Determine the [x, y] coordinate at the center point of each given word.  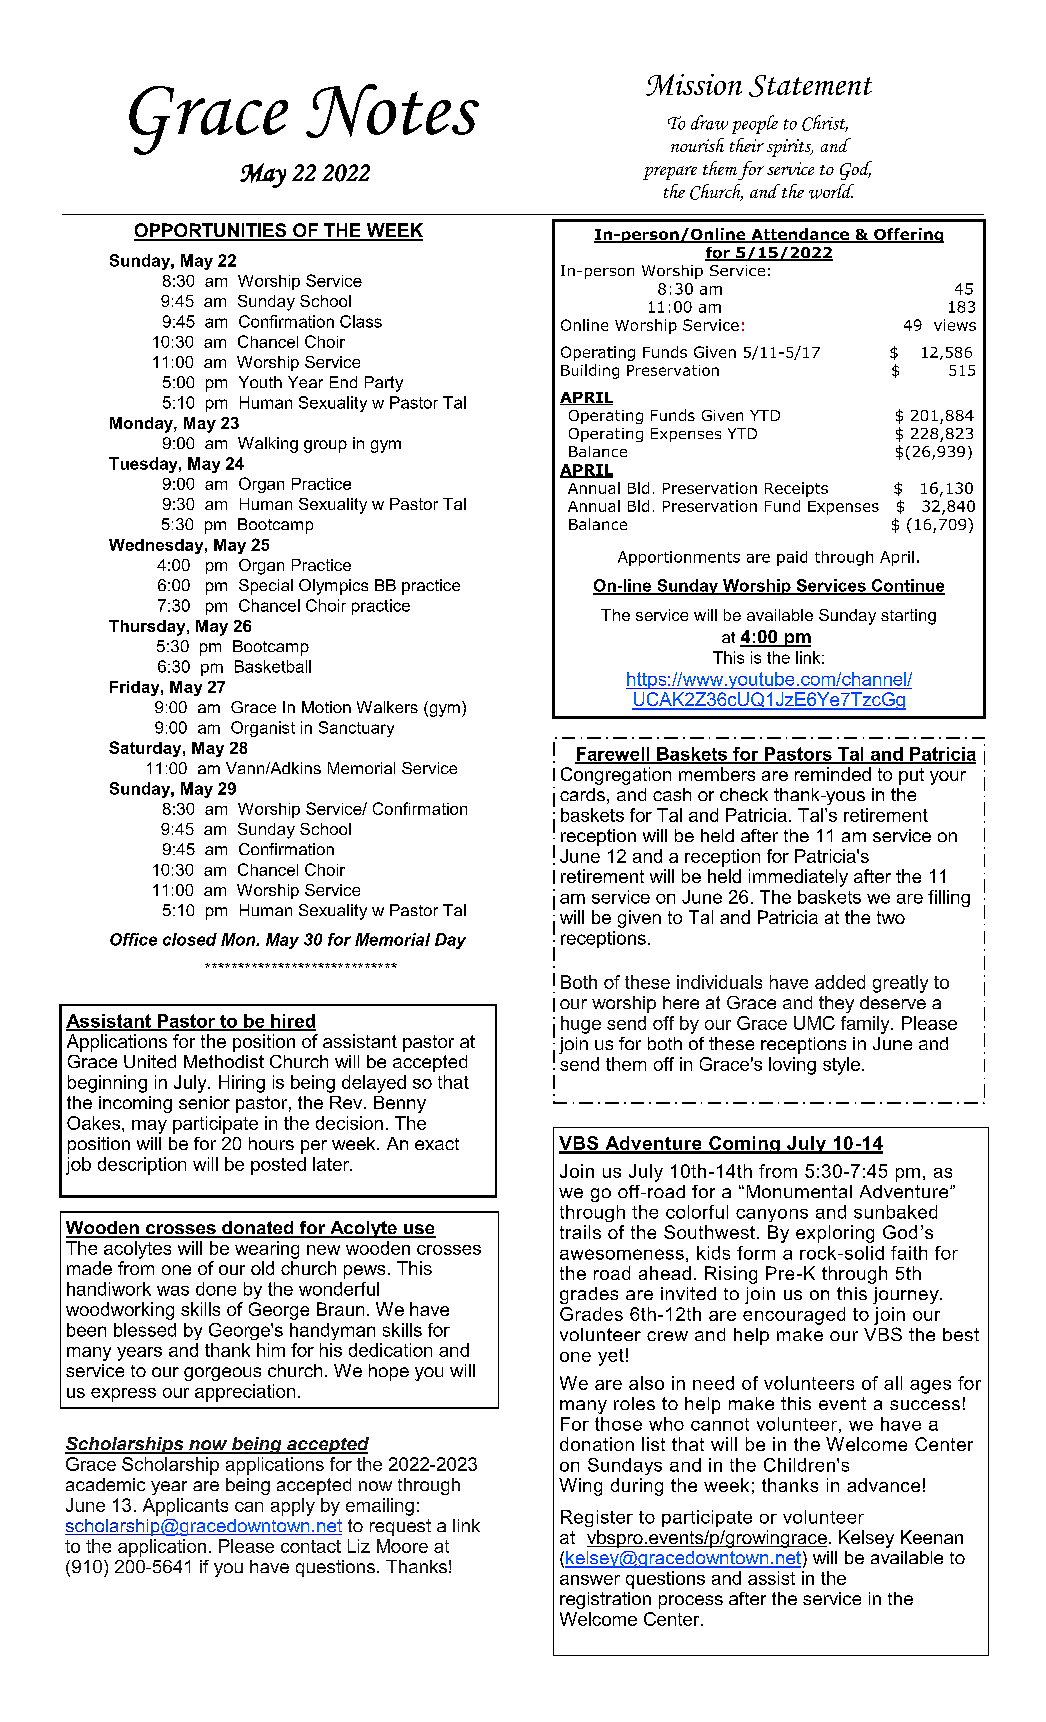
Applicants [185, 1507]
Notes [392, 111]
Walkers [387, 707]
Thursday [148, 628]
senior [204, 1102]
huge [581, 1025]
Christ [825, 123]
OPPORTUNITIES [211, 231]
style [841, 1066]
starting [908, 617]
